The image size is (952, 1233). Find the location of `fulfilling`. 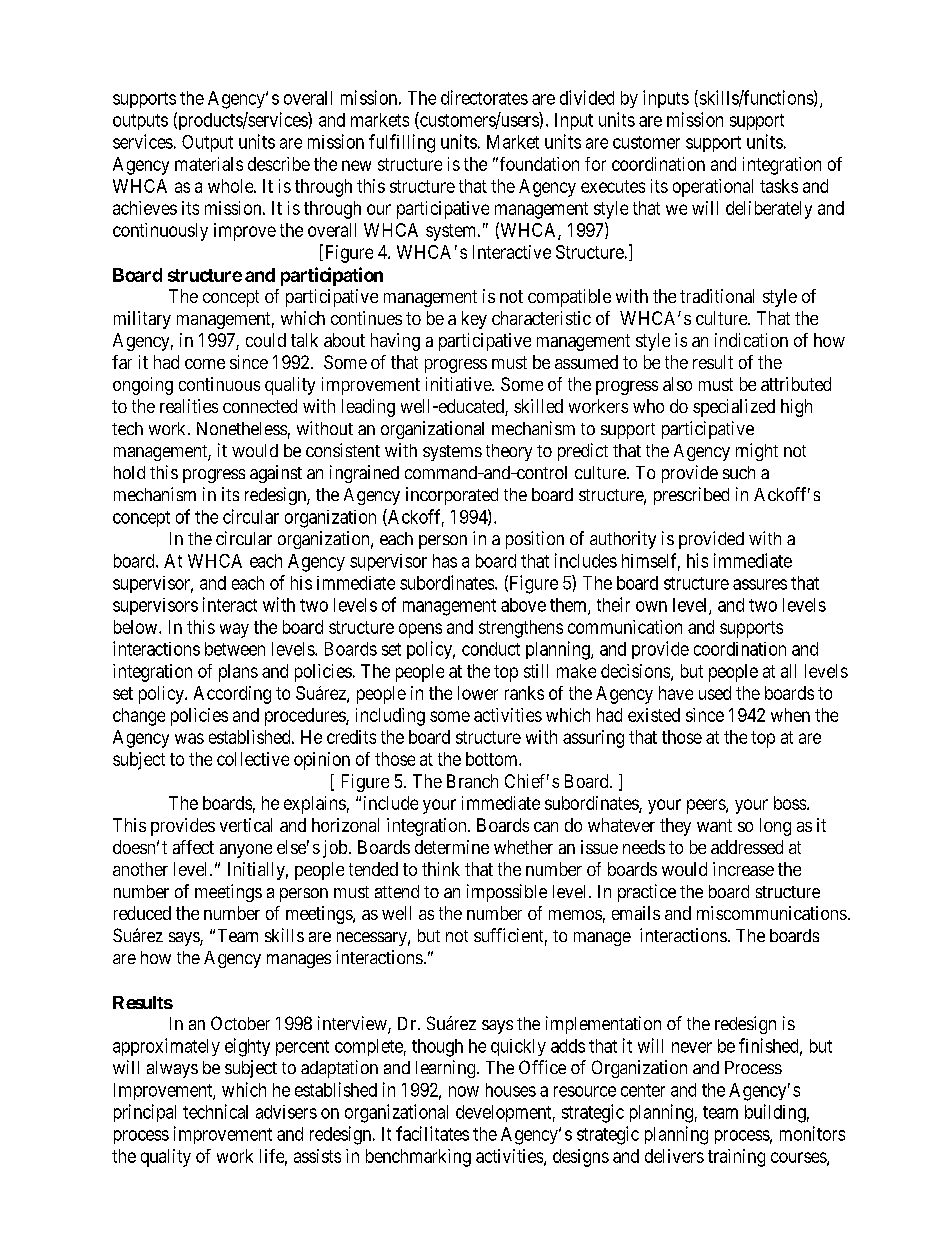

fulfilling is located at coordinates (402, 143).
